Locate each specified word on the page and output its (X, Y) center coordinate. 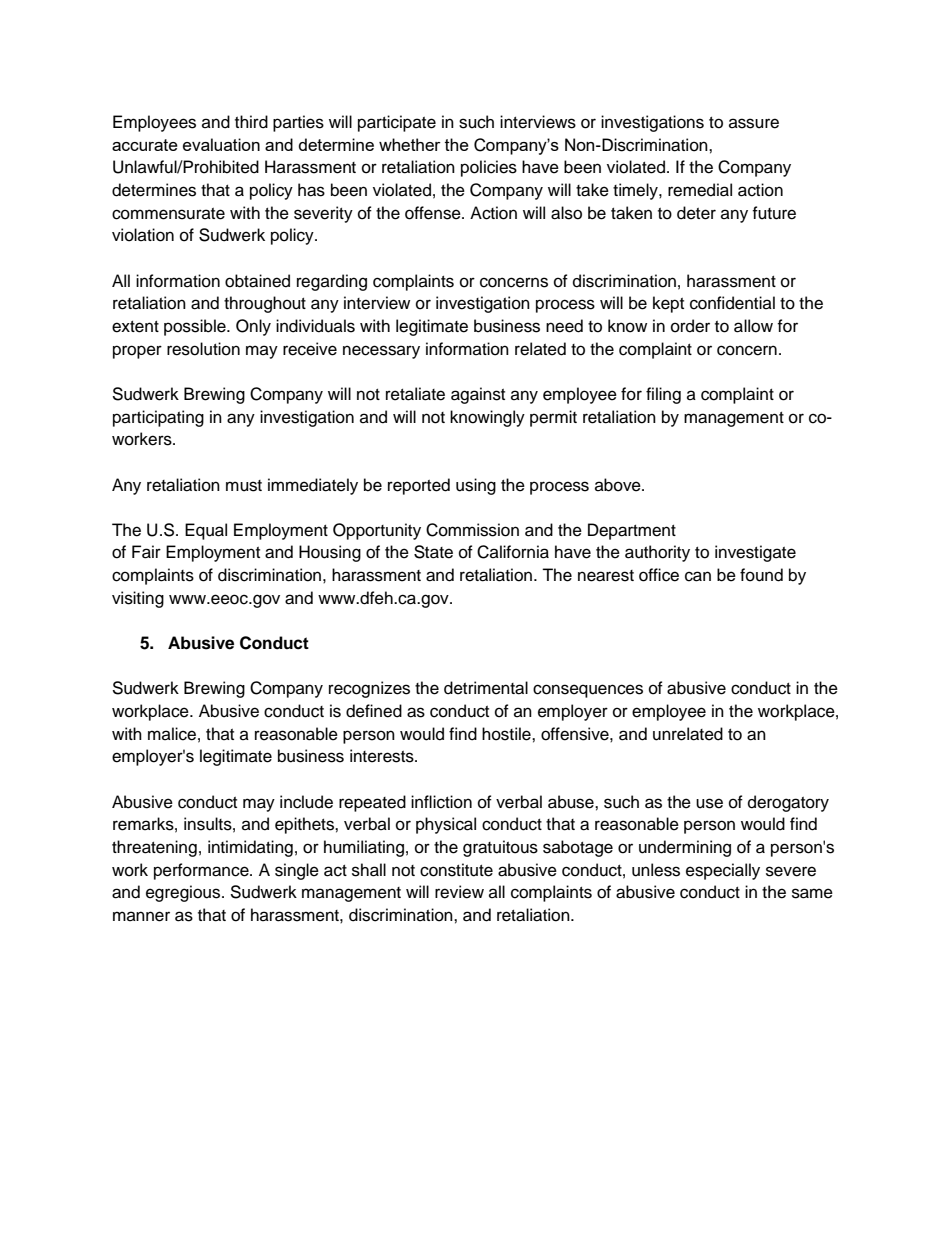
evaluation (221, 144)
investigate (755, 553)
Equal (206, 531)
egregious (184, 893)
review (459, 892)
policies (489, 168)
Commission (472, 530)
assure (754, 123)
